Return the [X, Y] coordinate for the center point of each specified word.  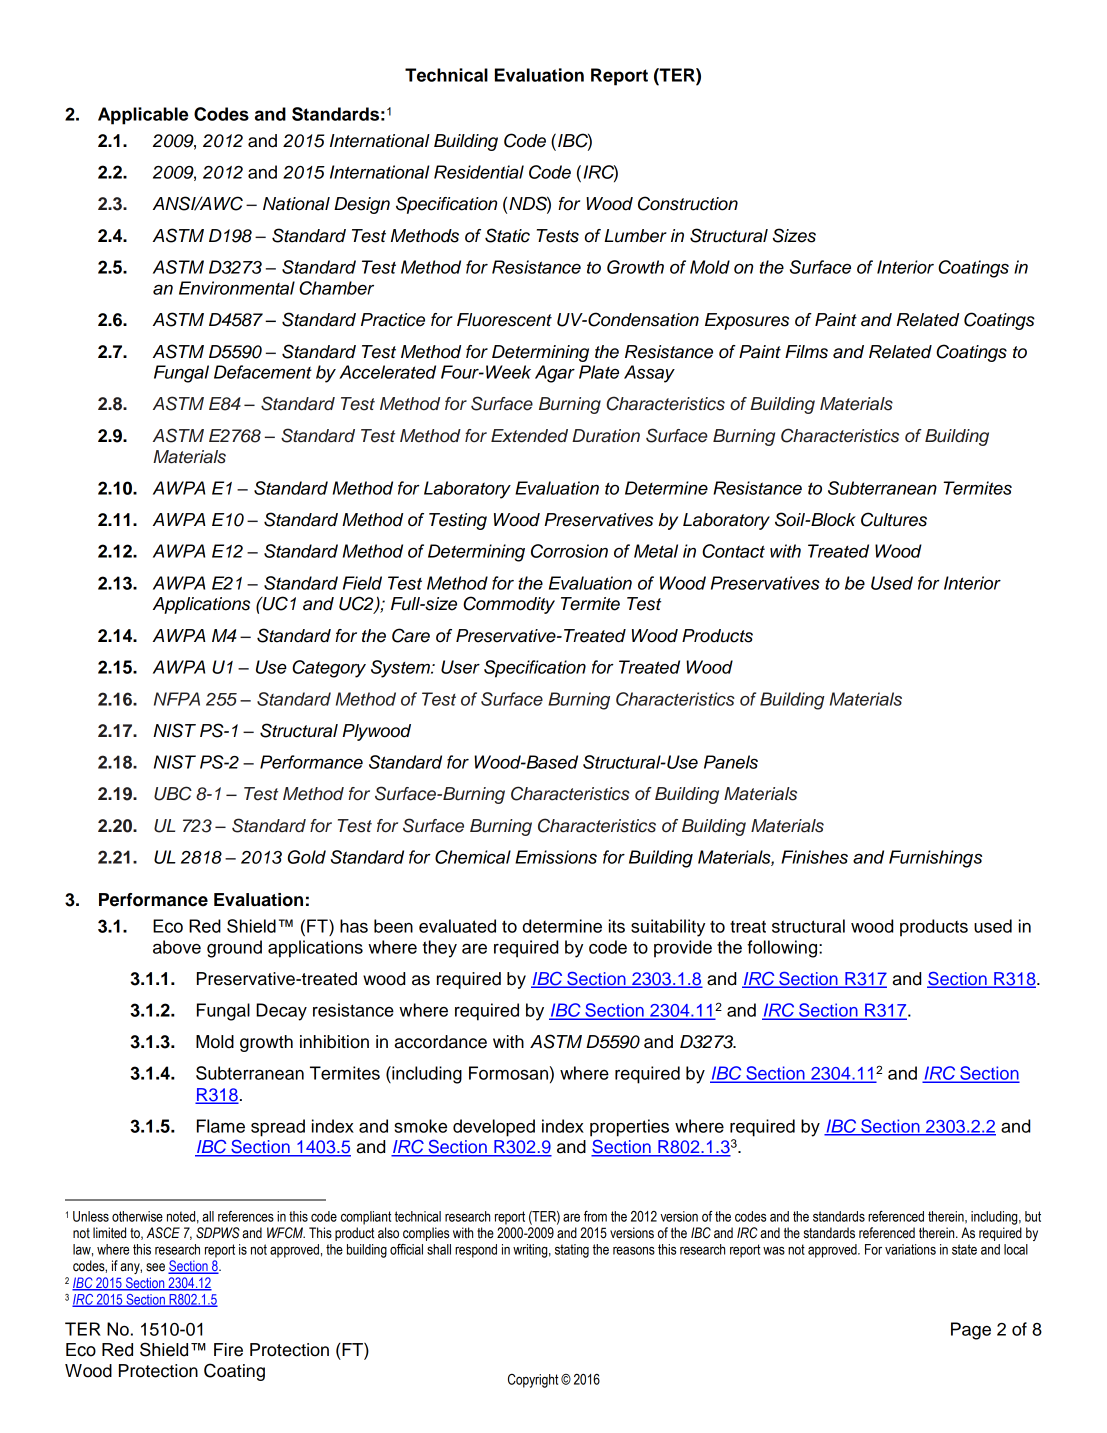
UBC [173, 793]
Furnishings [935, 859]
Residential [479, 172]
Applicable [143, 116]
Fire [228, 1350]
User [460, 667]
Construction [688, 203]
